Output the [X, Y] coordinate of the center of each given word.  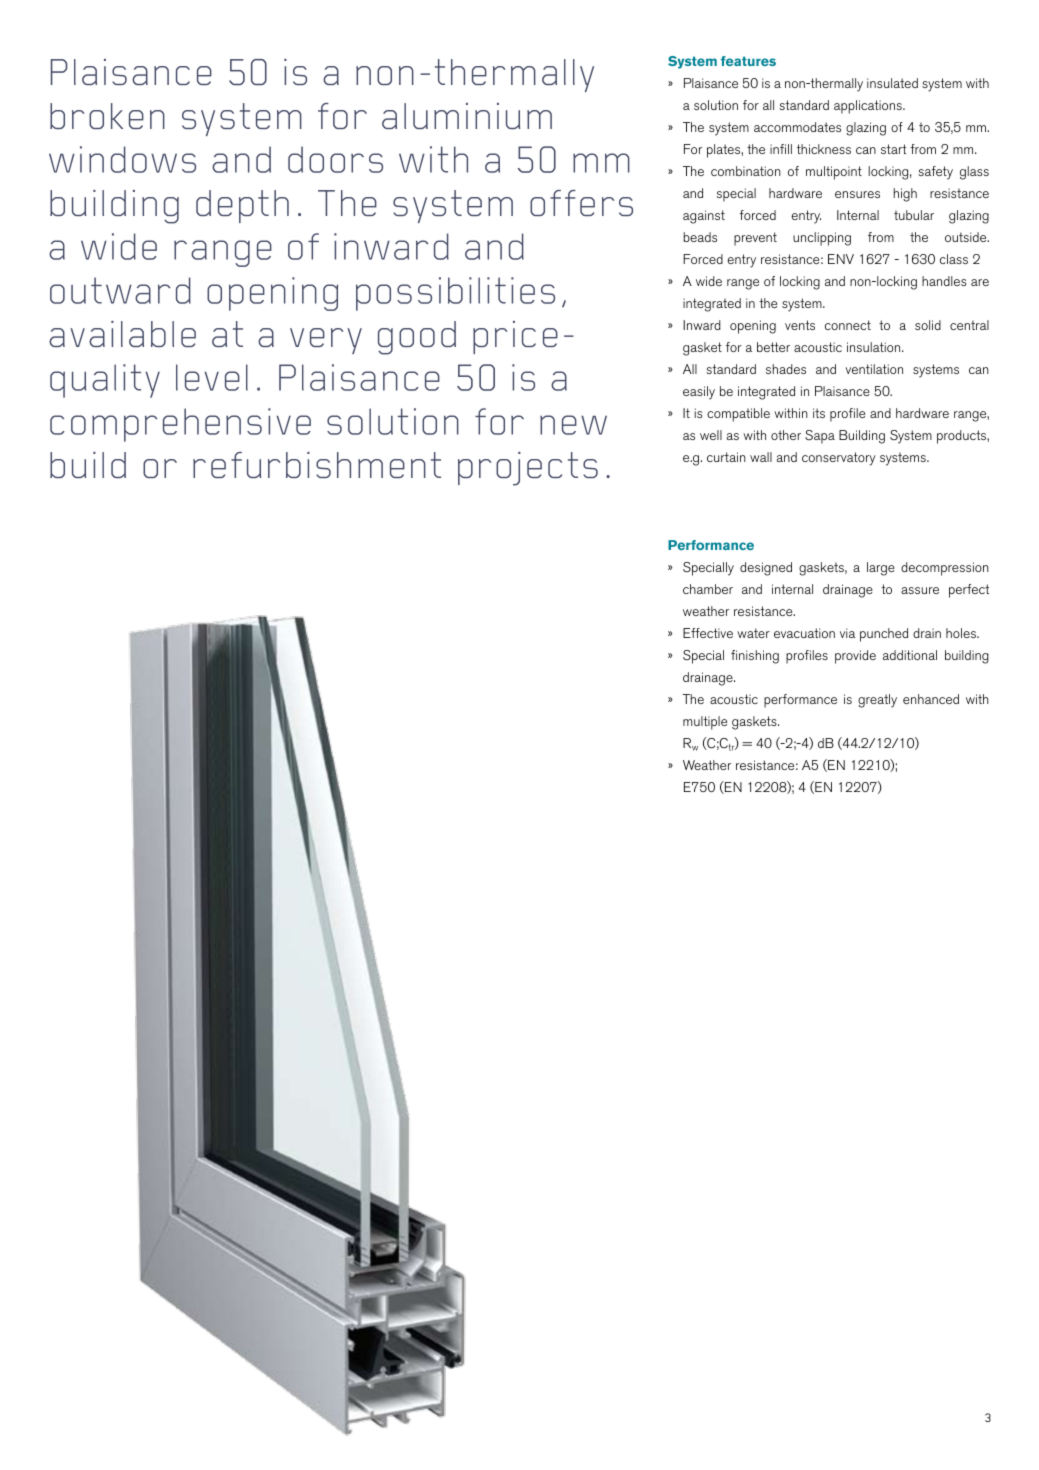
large [881, 569]
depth [242, 206]
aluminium [467, 116]
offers [581, 203]
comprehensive [180, 425]
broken [107, 116]
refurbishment [317, 465]
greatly [877, 701]
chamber [708, 589]
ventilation [874, 369]
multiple [705, 723]
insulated [892, 83]
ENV [841, 259]
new [573, 425]
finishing [755, 657]
